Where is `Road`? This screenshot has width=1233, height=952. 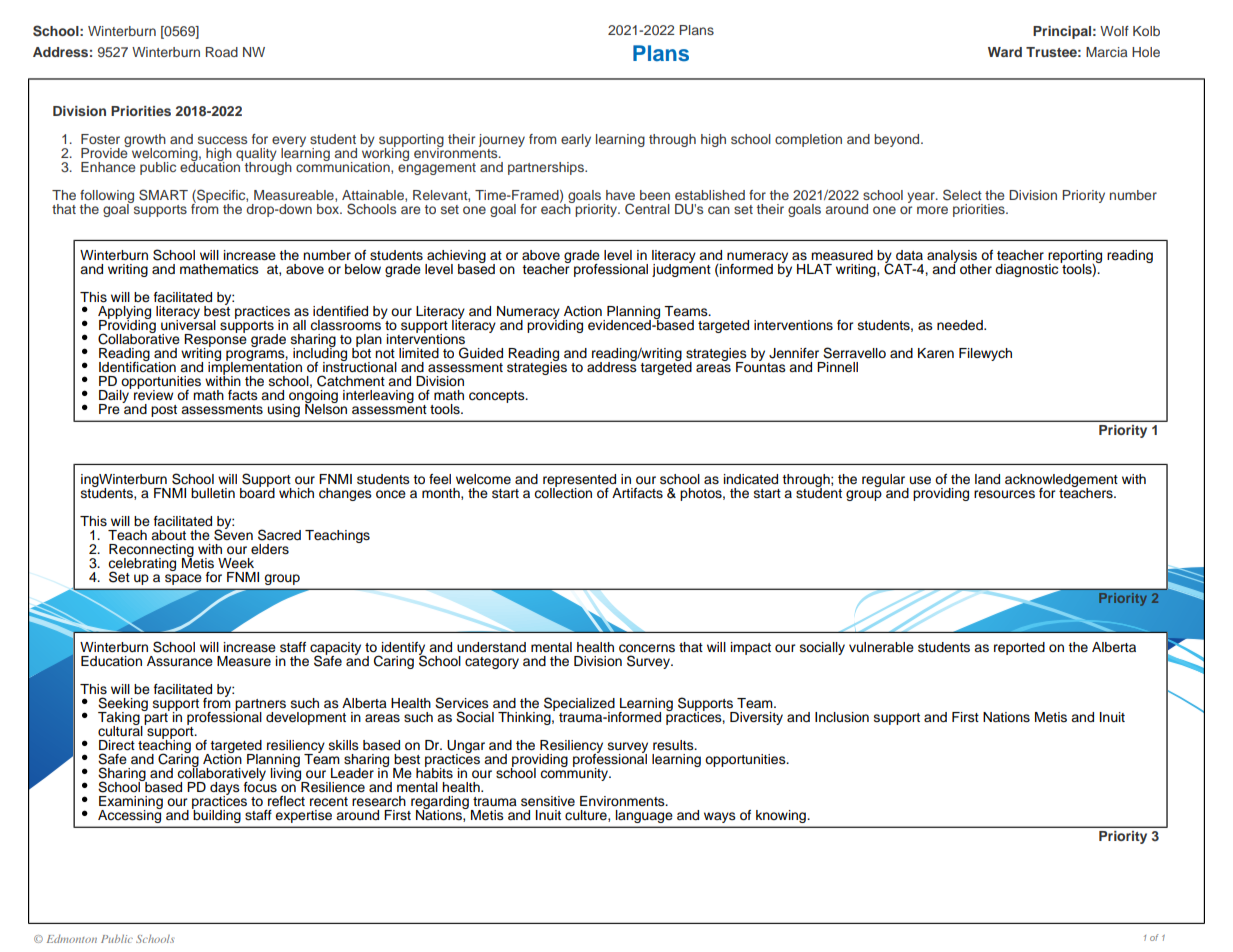
Road is located at coordinates (222, 52).
